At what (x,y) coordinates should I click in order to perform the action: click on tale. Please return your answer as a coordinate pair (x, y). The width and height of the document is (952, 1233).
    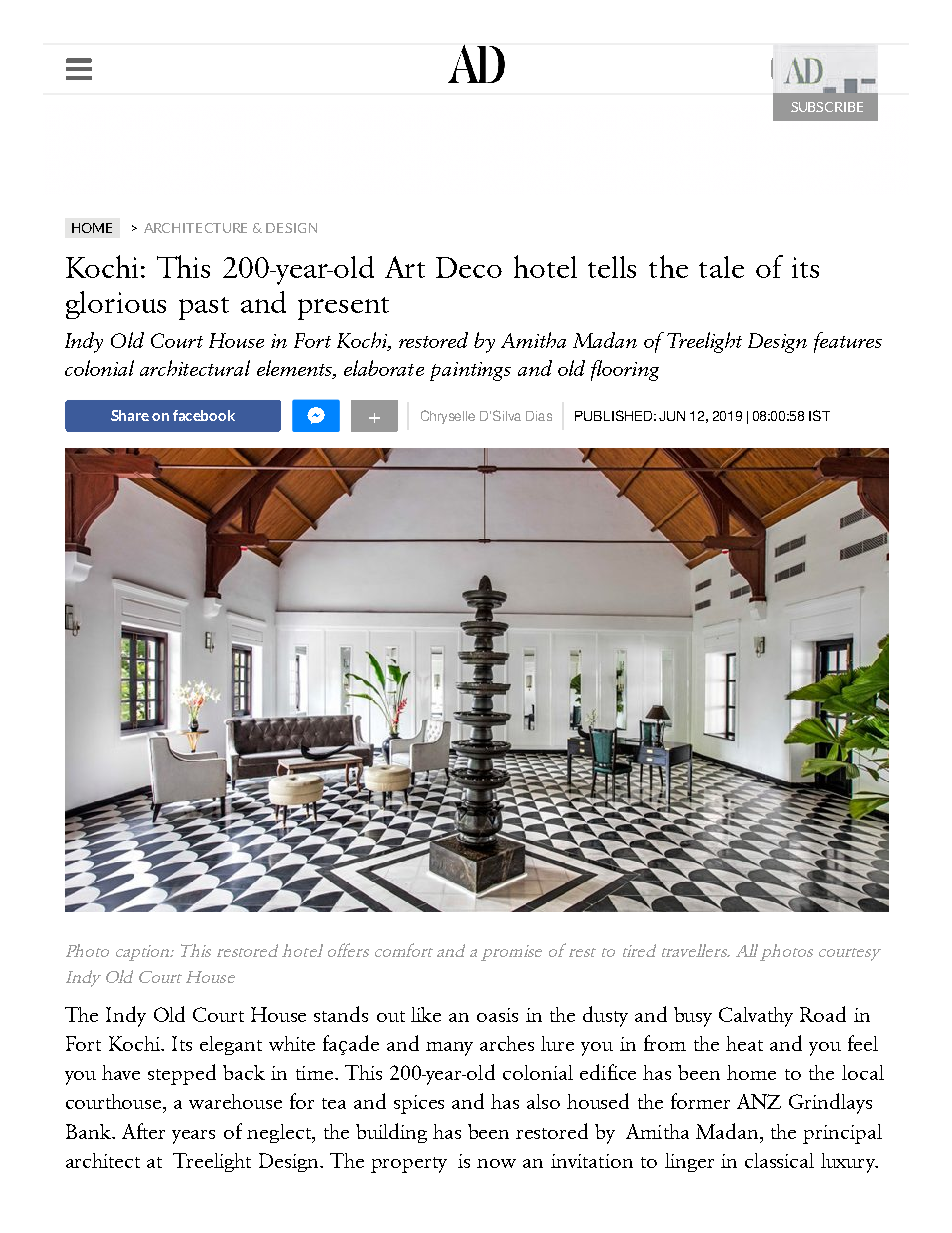
    Looking at the image, I should click on (721, 267).
